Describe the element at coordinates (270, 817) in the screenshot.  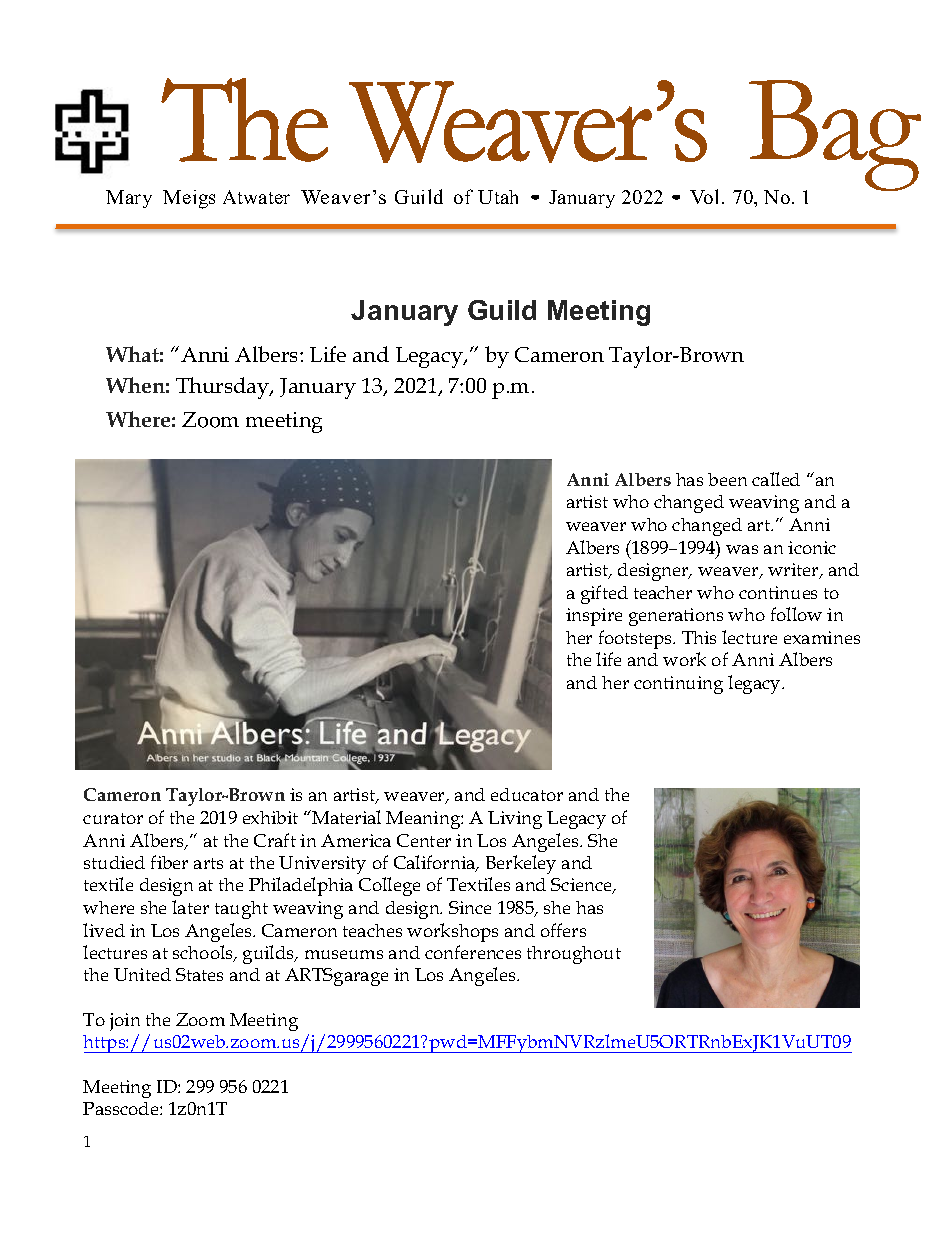
I see `exhibit` at that location.
